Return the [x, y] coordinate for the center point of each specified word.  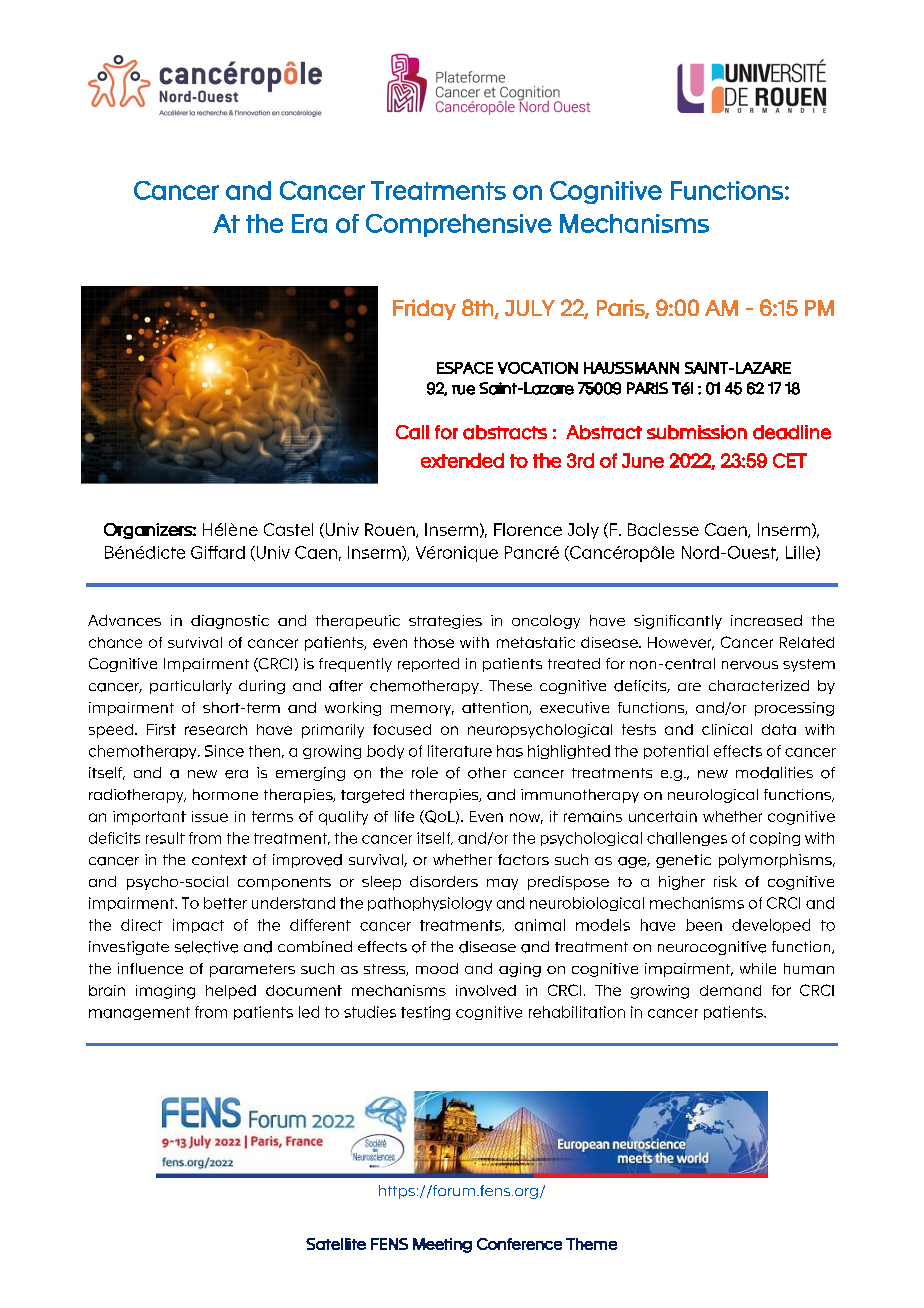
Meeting [442, 1245]
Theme [591, 1244]
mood [437, 968]
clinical [727, 729]
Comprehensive [459, 225]
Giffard [218, 552]
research [216, 729]
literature [460, 751]
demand [730, 990]
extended [462, 460]
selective [206, 947]
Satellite [336, 1244]
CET [790, 460]
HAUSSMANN [631, 368]
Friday [424, 309]
